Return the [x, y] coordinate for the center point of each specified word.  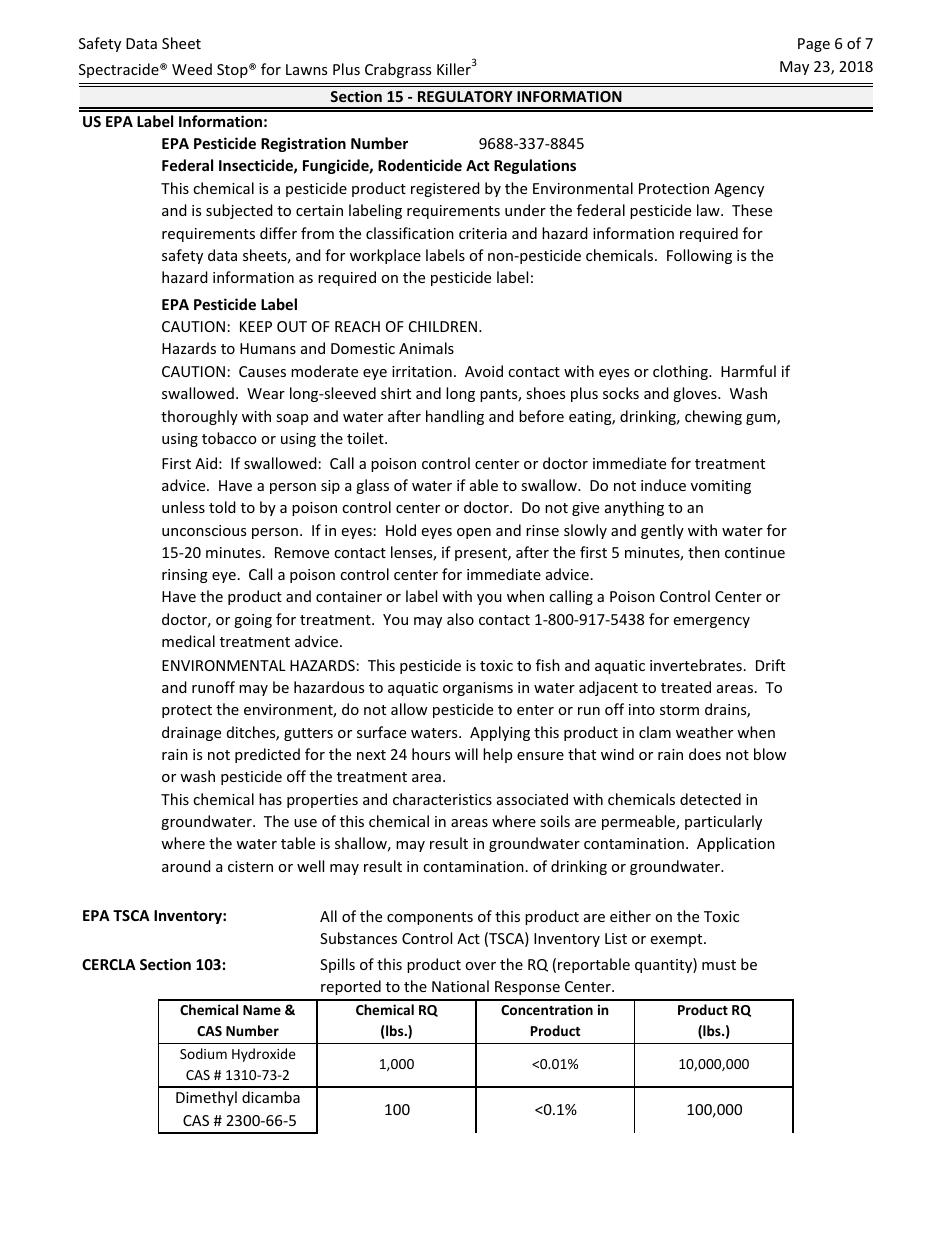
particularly [723, 822]
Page [814, 45]
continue [755, 552]
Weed [192, 69]
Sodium [203, 1053]
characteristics [442, 799]
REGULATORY [465, 96]
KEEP [256, 326]
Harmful [748, 371]
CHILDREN [443, 326]
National [460, 986]
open [474, 533]
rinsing [185, 576]
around [186, 866]
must [719, 965]
